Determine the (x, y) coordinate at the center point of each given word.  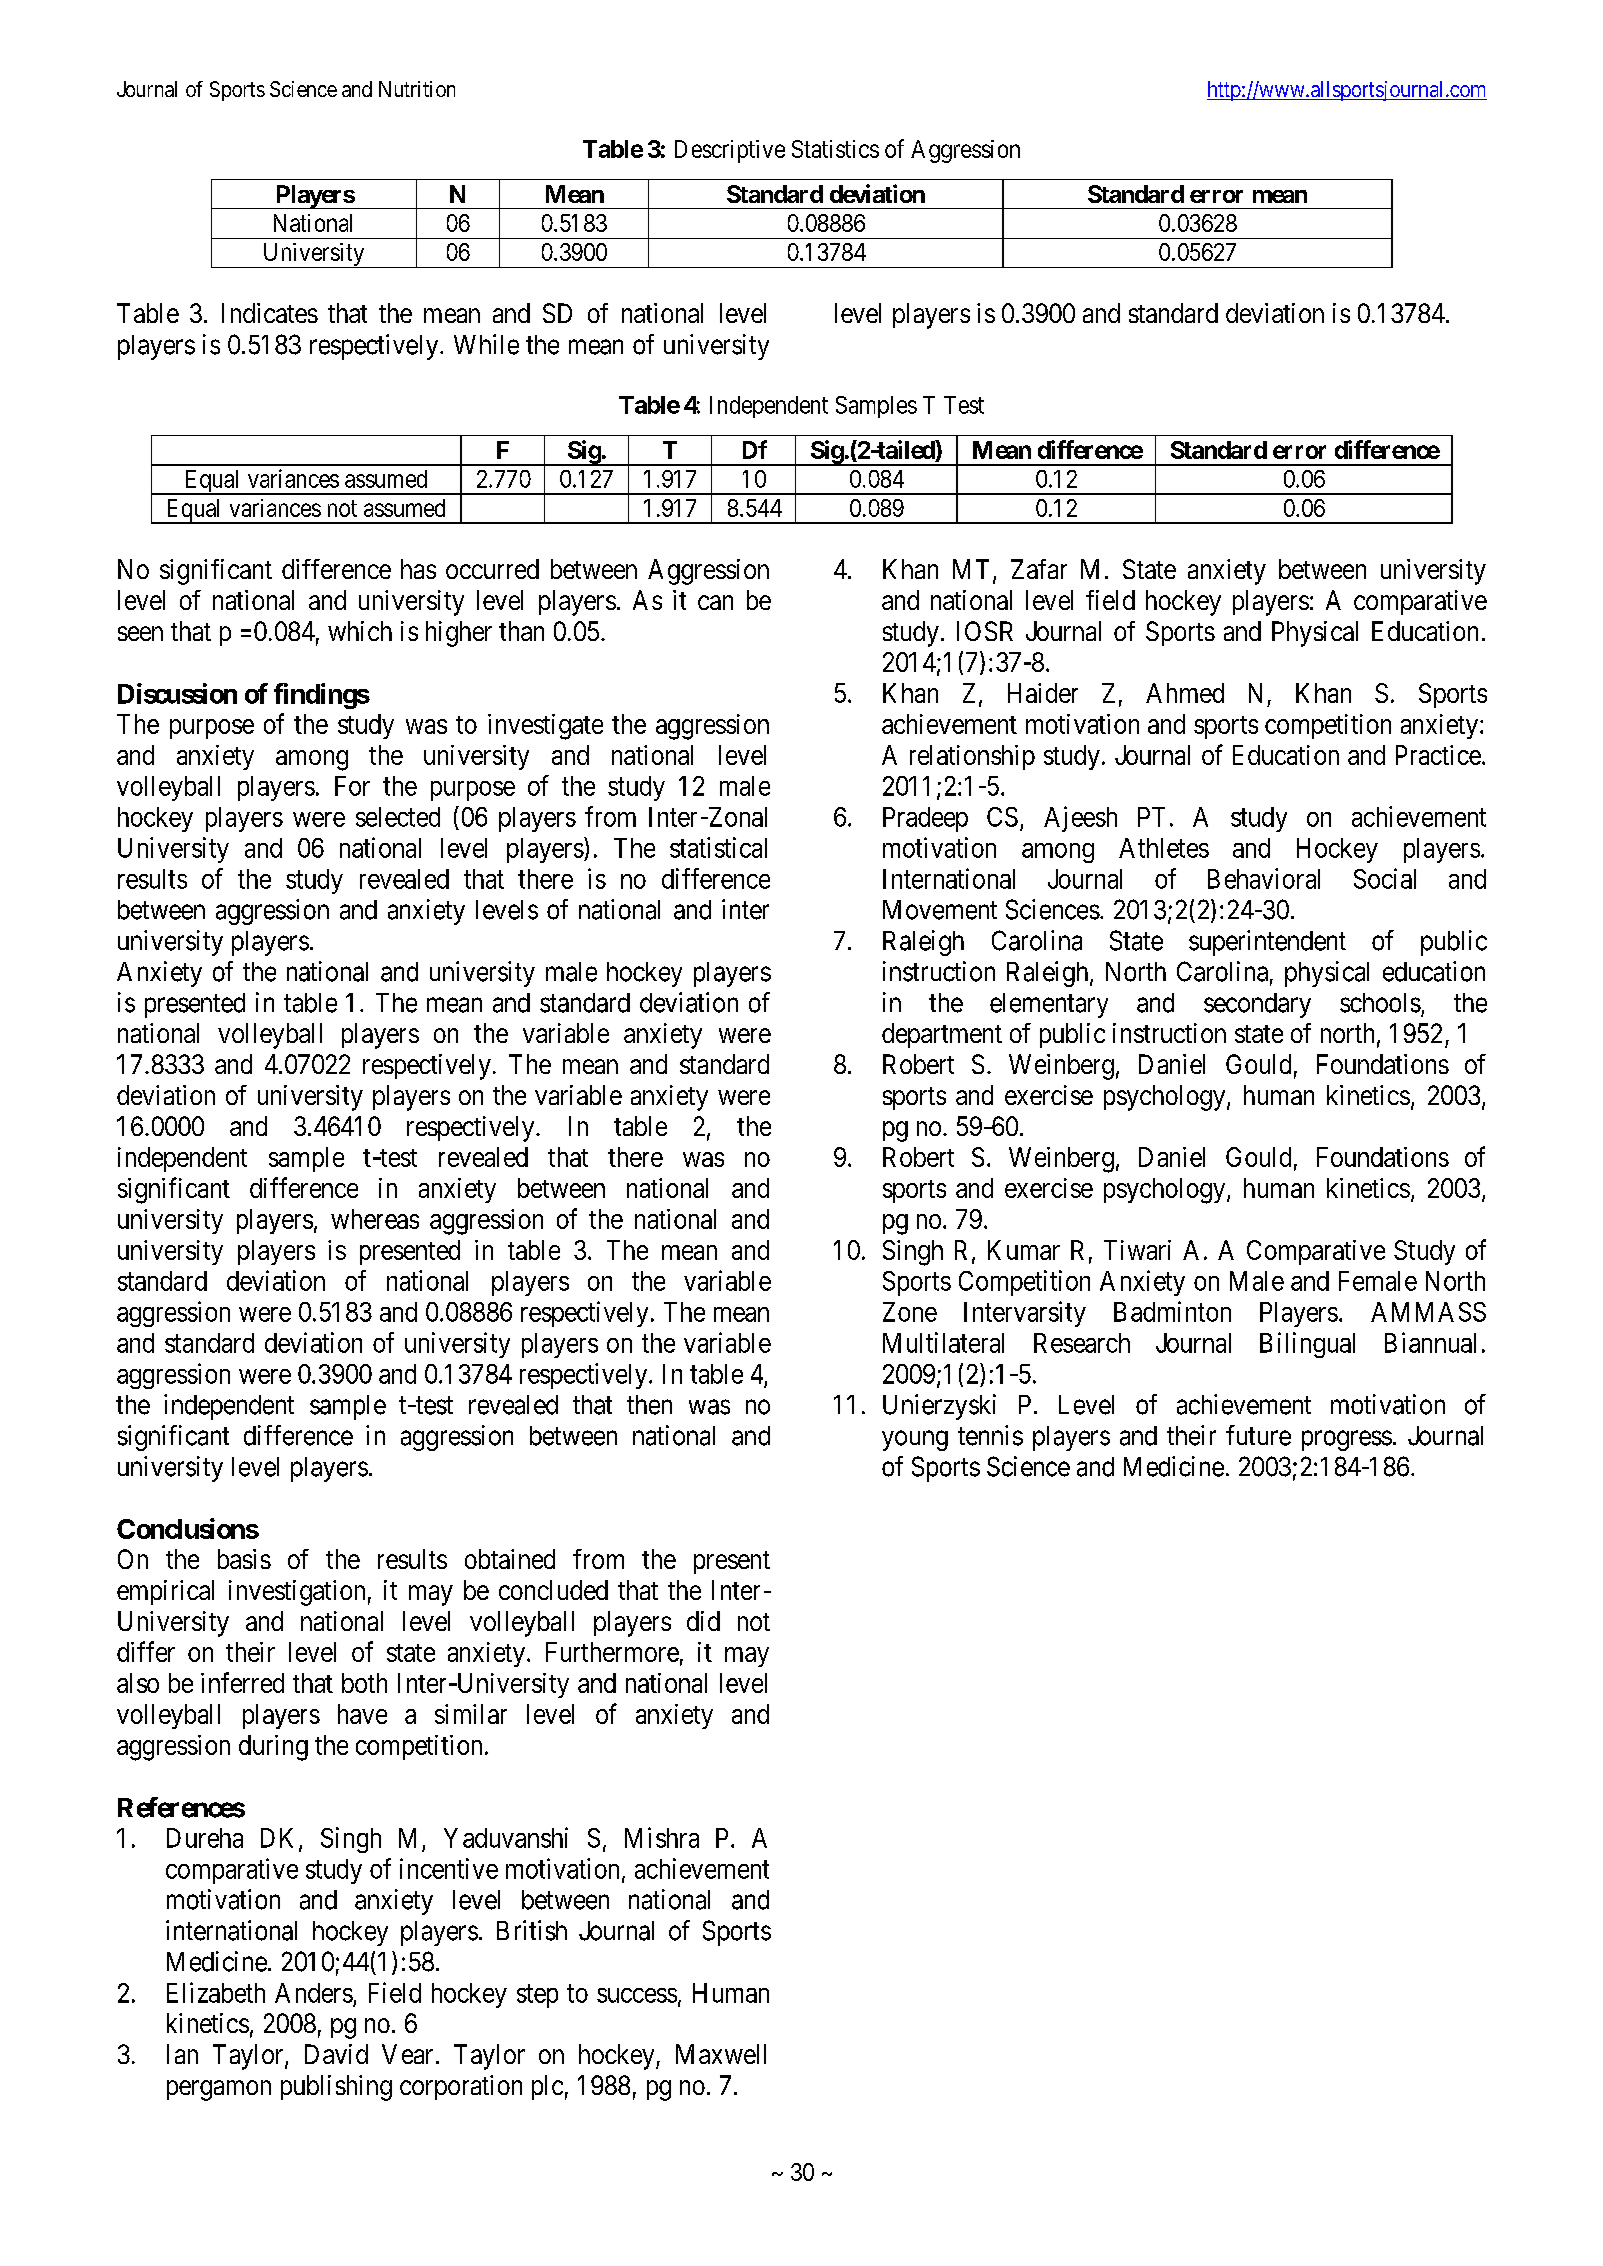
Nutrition (417, 89)
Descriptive (730, 151)
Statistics (835, 149)
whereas (375, 1219)
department (942, 1035)
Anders (314, 1993)
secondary (1257, 1005)
